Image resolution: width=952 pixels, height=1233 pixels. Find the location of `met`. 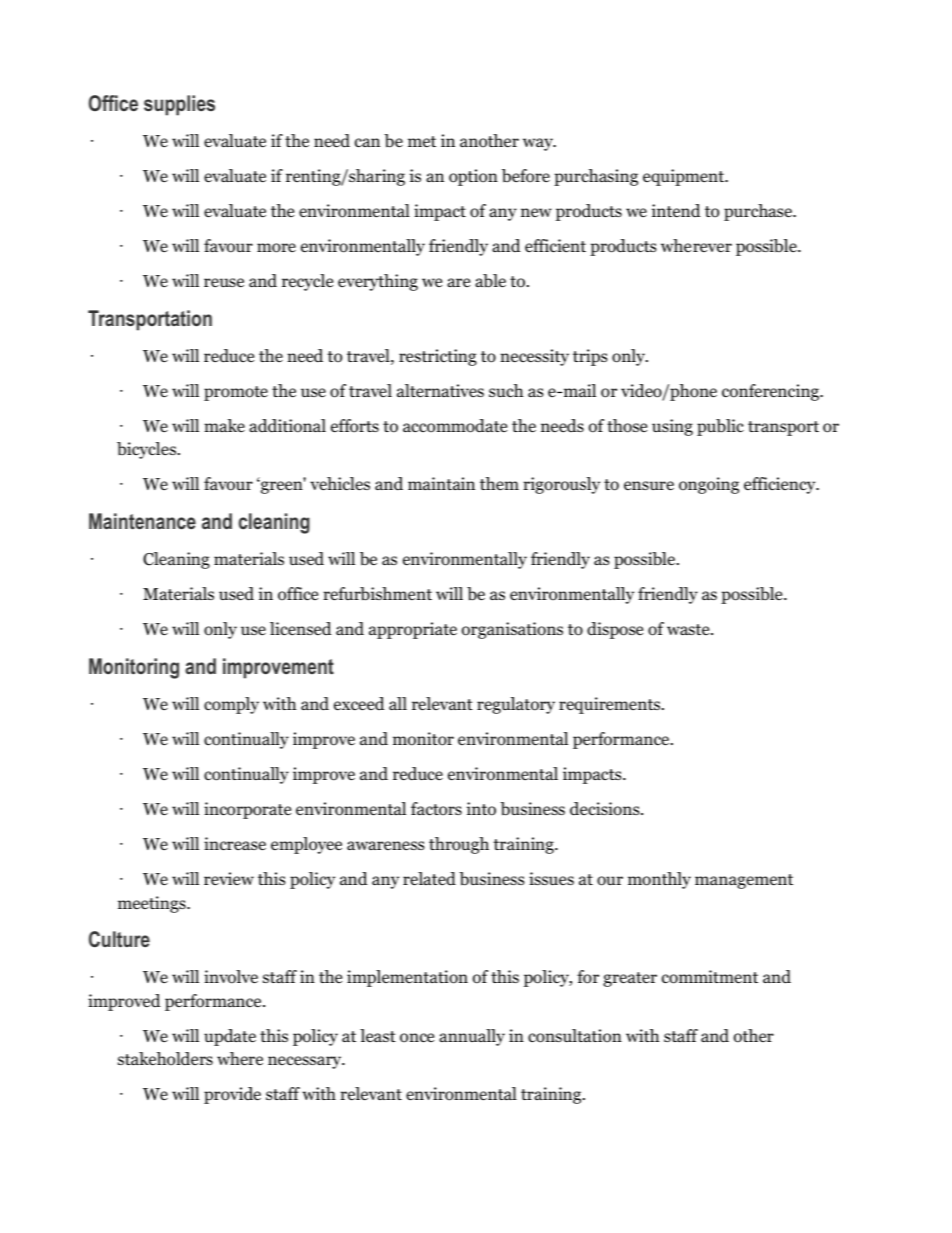

met is located at coordinates (422, 141).
